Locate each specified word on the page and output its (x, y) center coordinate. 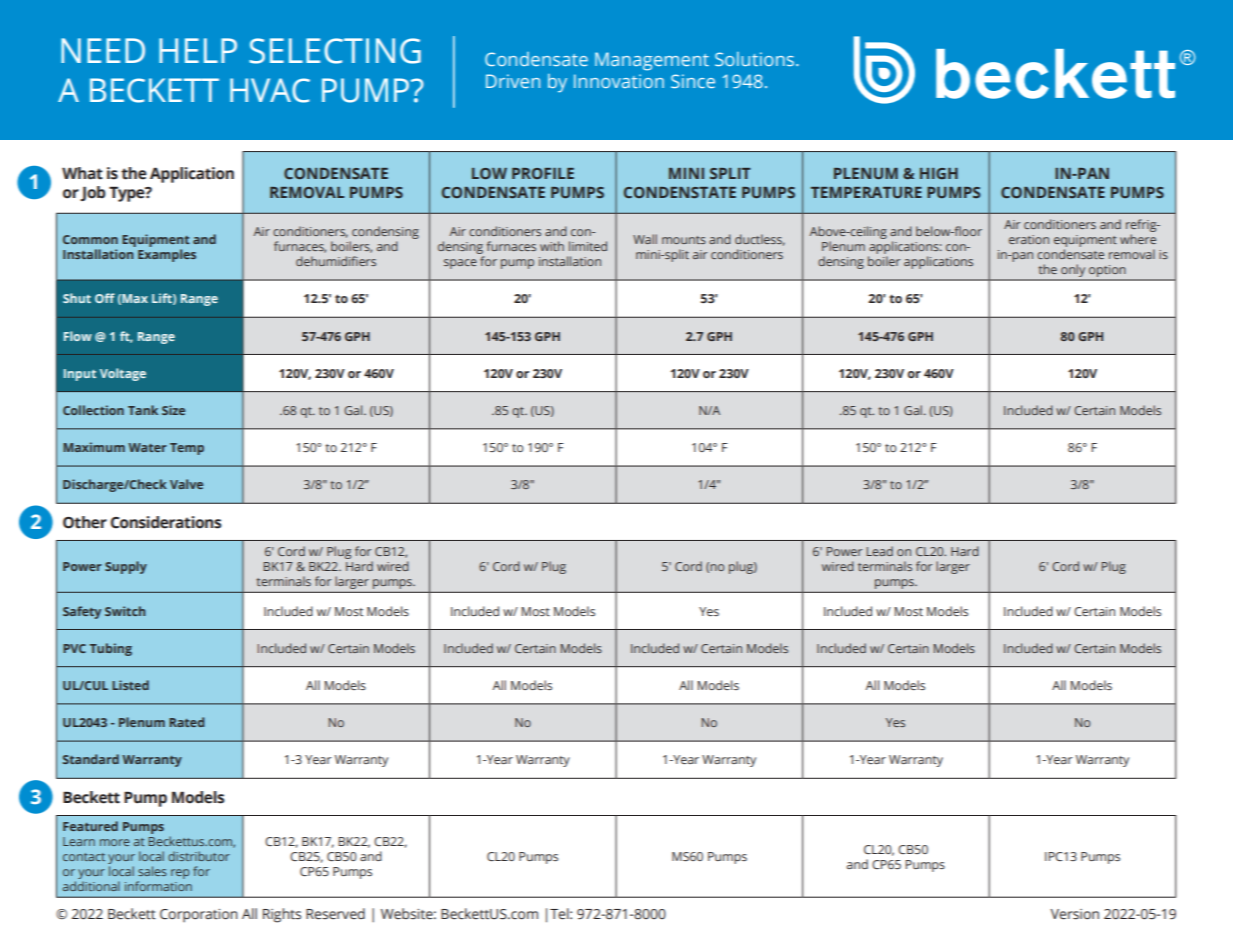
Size (173, 410)
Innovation (619, 81)
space (460, 264)
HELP (198, 50)
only (1073, 271)
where (1138, 239)
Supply (126, 567)
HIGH (939, 173)
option (1107, 271)
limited (588, 246)
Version (1074, 914)
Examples (167, 255)
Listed (130, 685)
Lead (880, 551)
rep (180, 874)
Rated (186, 722)
